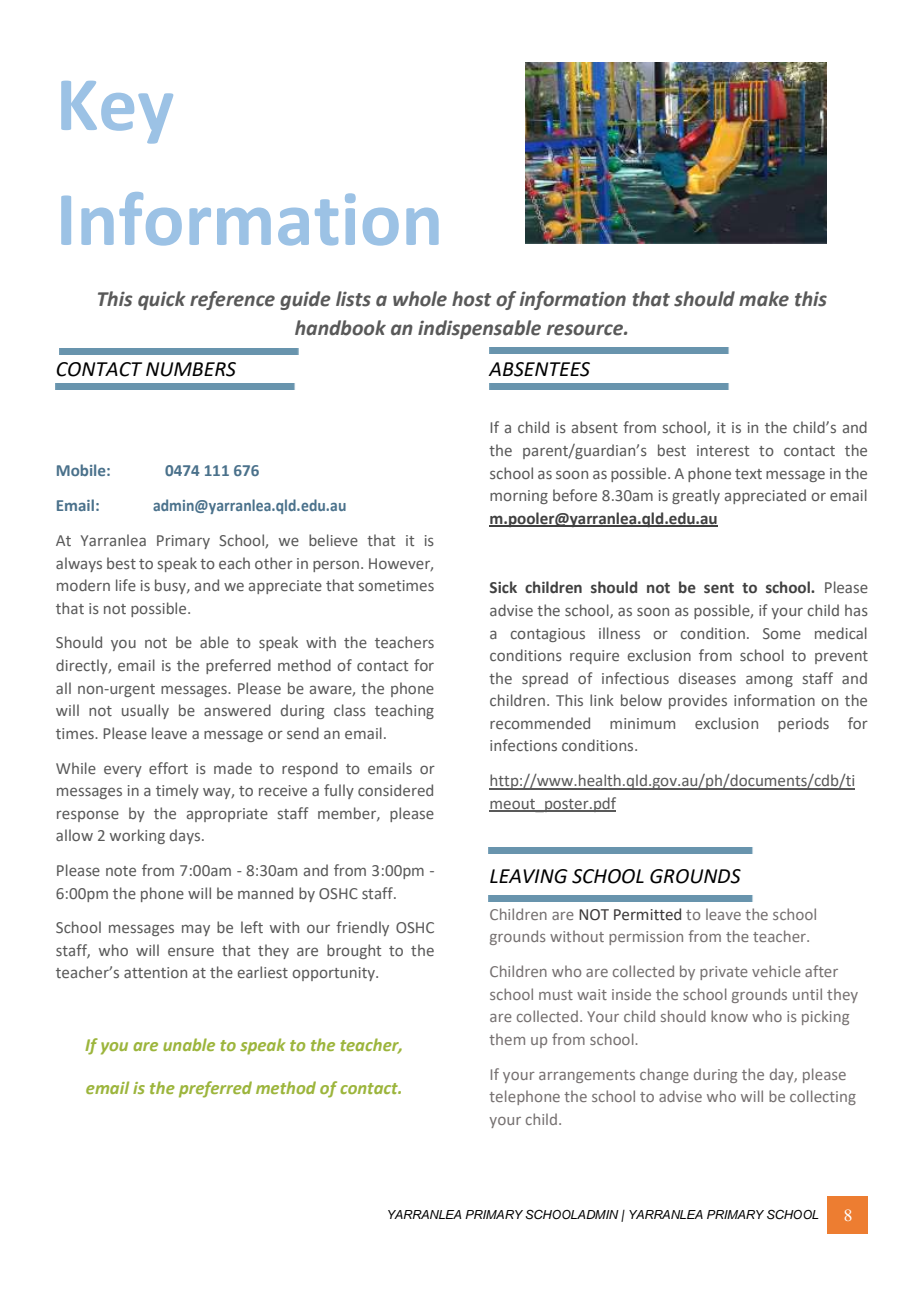 Image resolution: width=924 pixels, height=1308 pixels. I want to click on them, so click(507, 1039).
